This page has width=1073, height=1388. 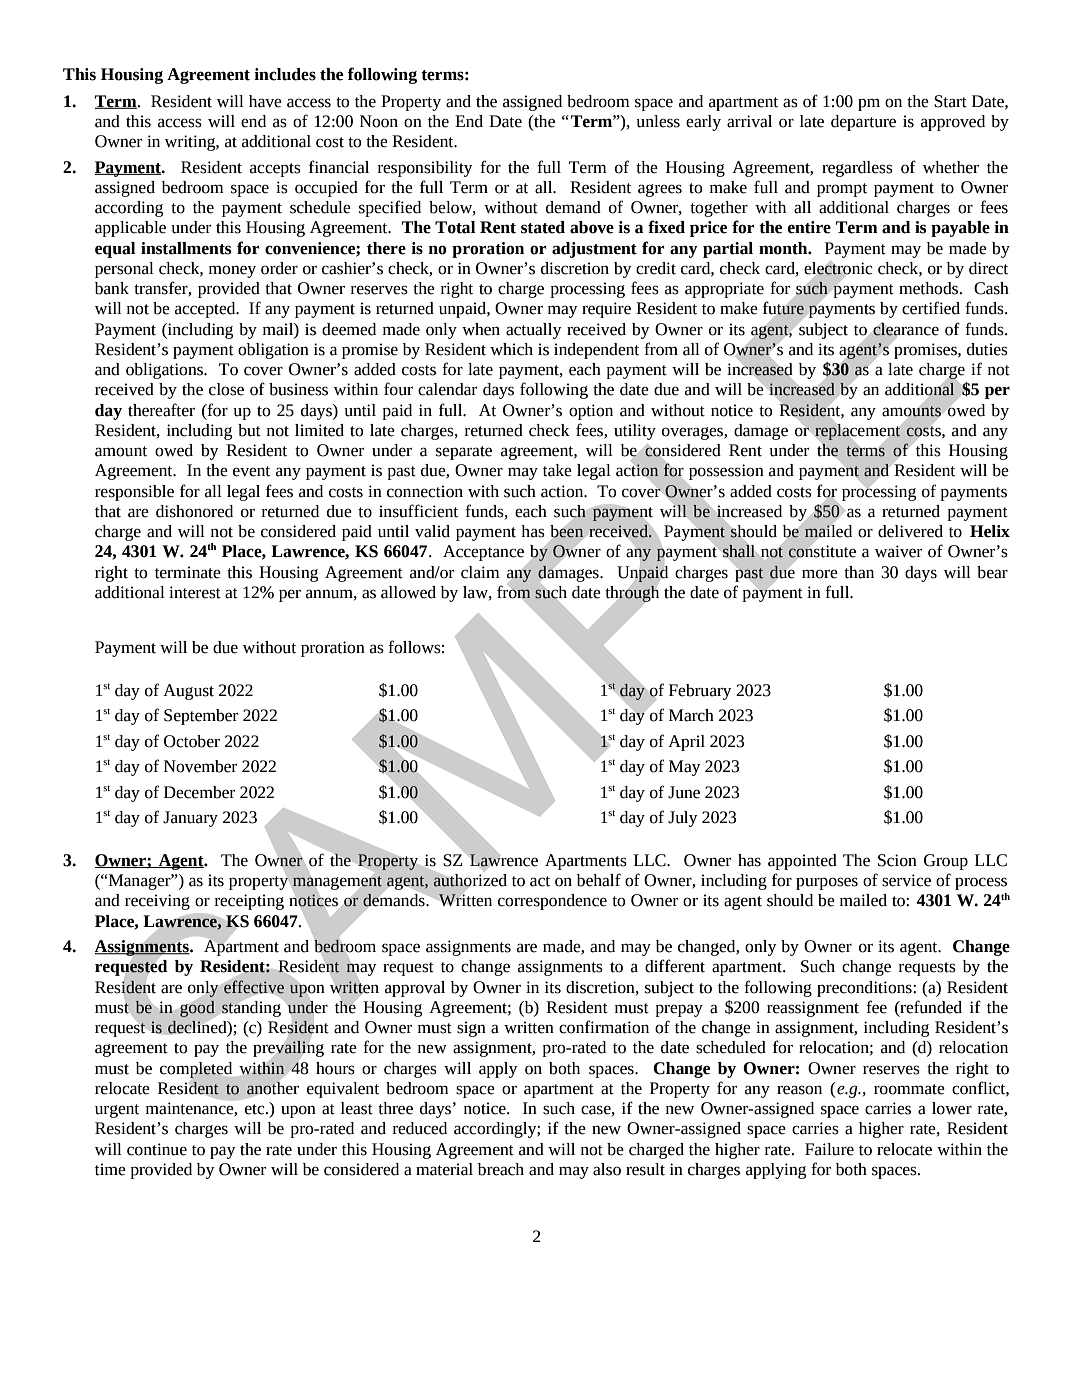 What do you see at coordinates (265, 101) in the page?
I see `have` at bounding box center [265, 101].
